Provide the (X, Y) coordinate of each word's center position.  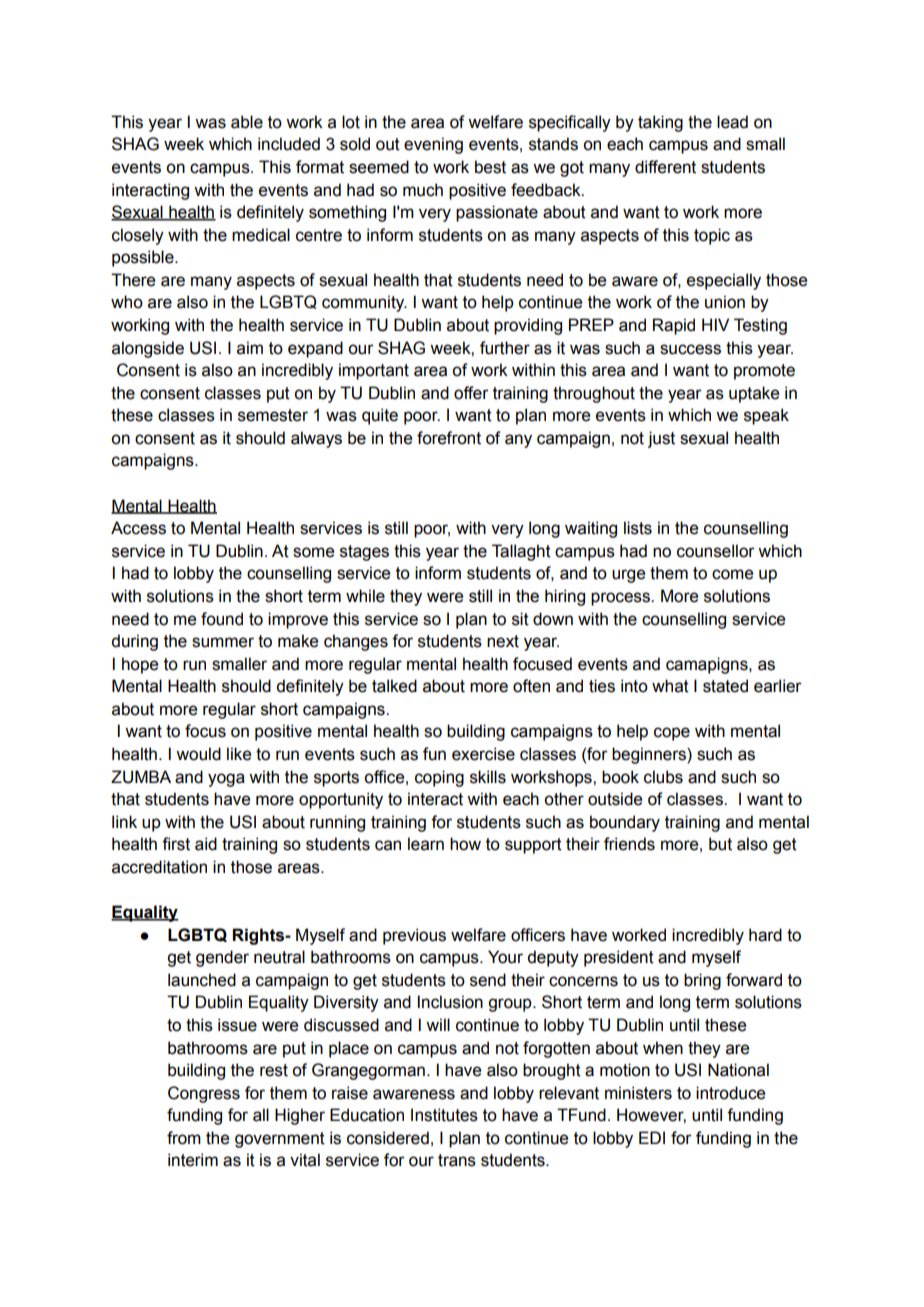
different (665, 167)
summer (223, 642)
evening (433, 145)
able (247, 122)
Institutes (444, 1115)
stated (725, 686)
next (503, 641)
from (184, 1138)
